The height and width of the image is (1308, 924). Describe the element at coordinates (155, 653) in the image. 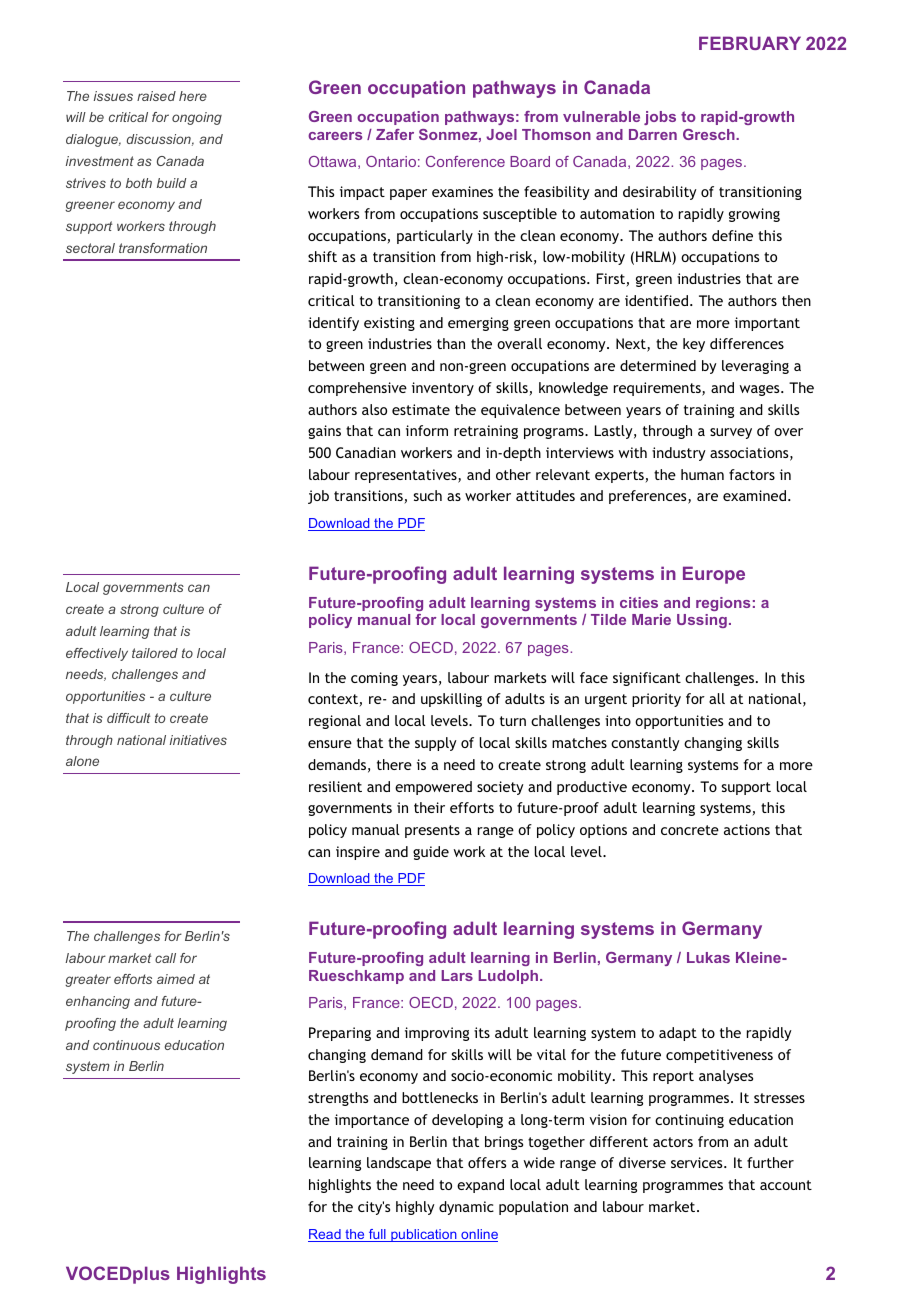

I see `tailored` at that location.
